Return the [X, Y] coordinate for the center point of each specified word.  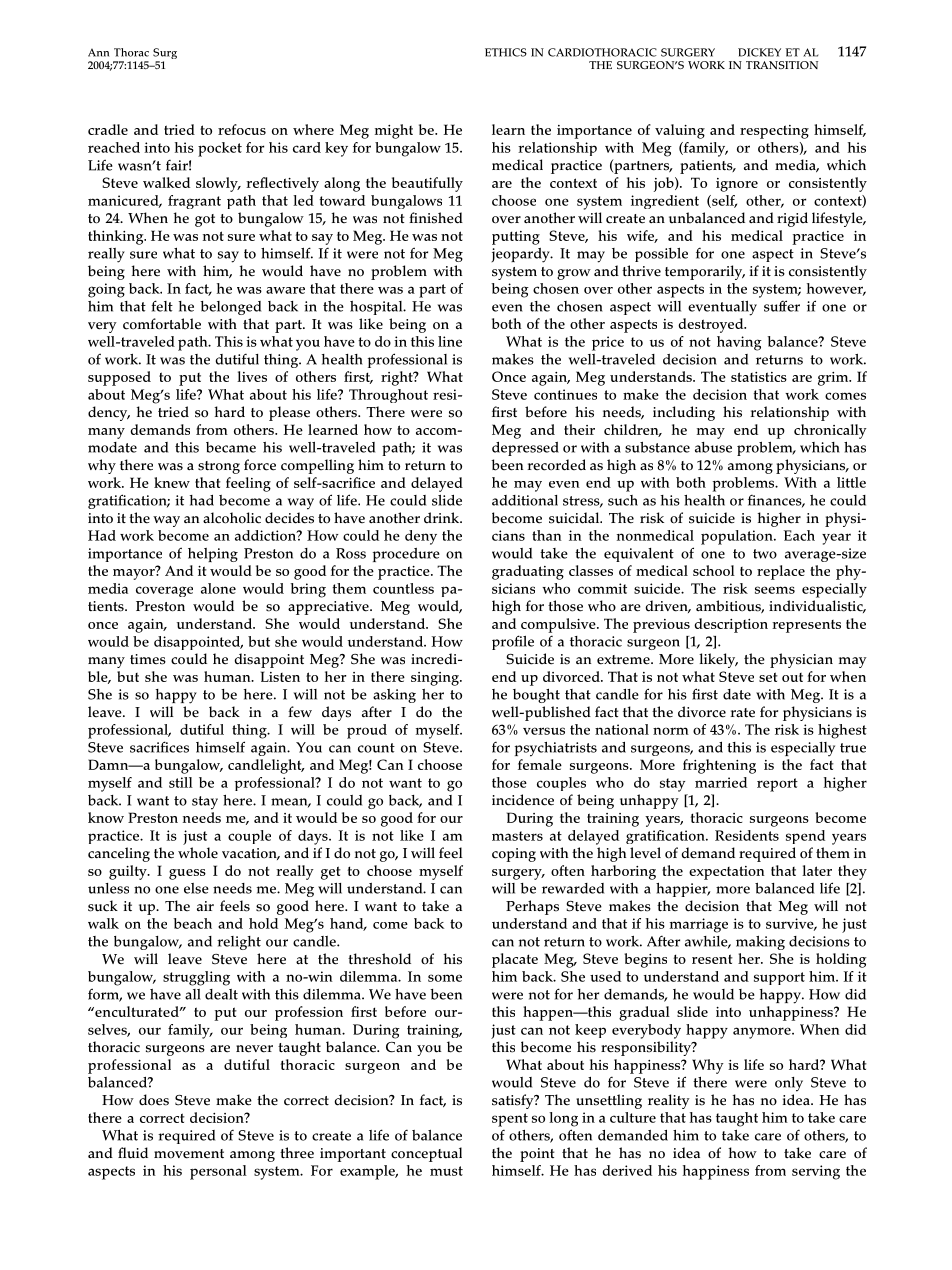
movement [189, 1154]
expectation [727, 873]
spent [510, 1120]
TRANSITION [782, 65]
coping [514, 855]
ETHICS [506, 52]
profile [513, 642]
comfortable [162, 324]
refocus [242, 129]
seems [775, 590]
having [739, 343]
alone [218, 588]
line [450, 341]
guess [187, 874]
